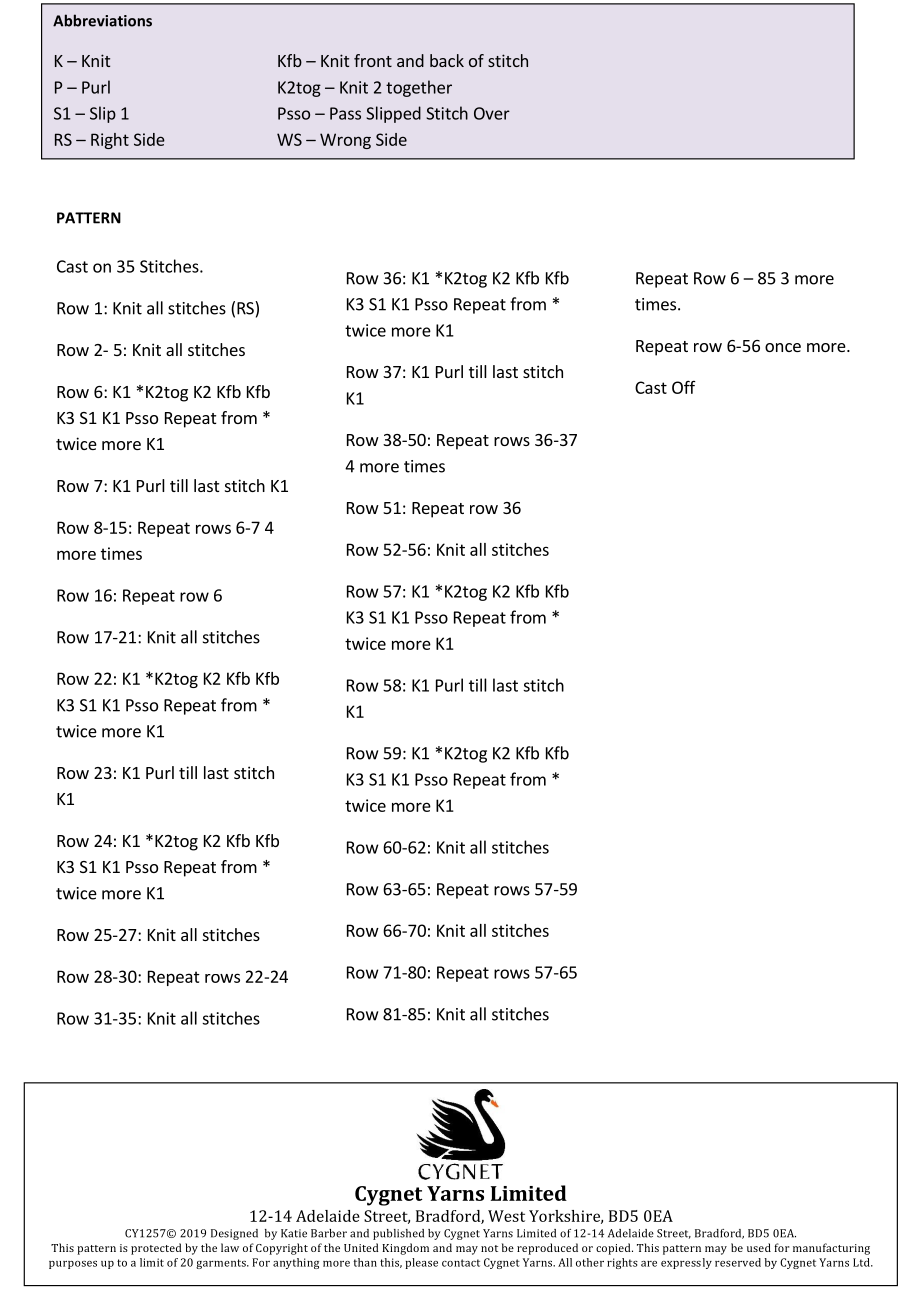  Describe the element at coordinates (783, 347) in the screenshot. I see `once` at that location.
